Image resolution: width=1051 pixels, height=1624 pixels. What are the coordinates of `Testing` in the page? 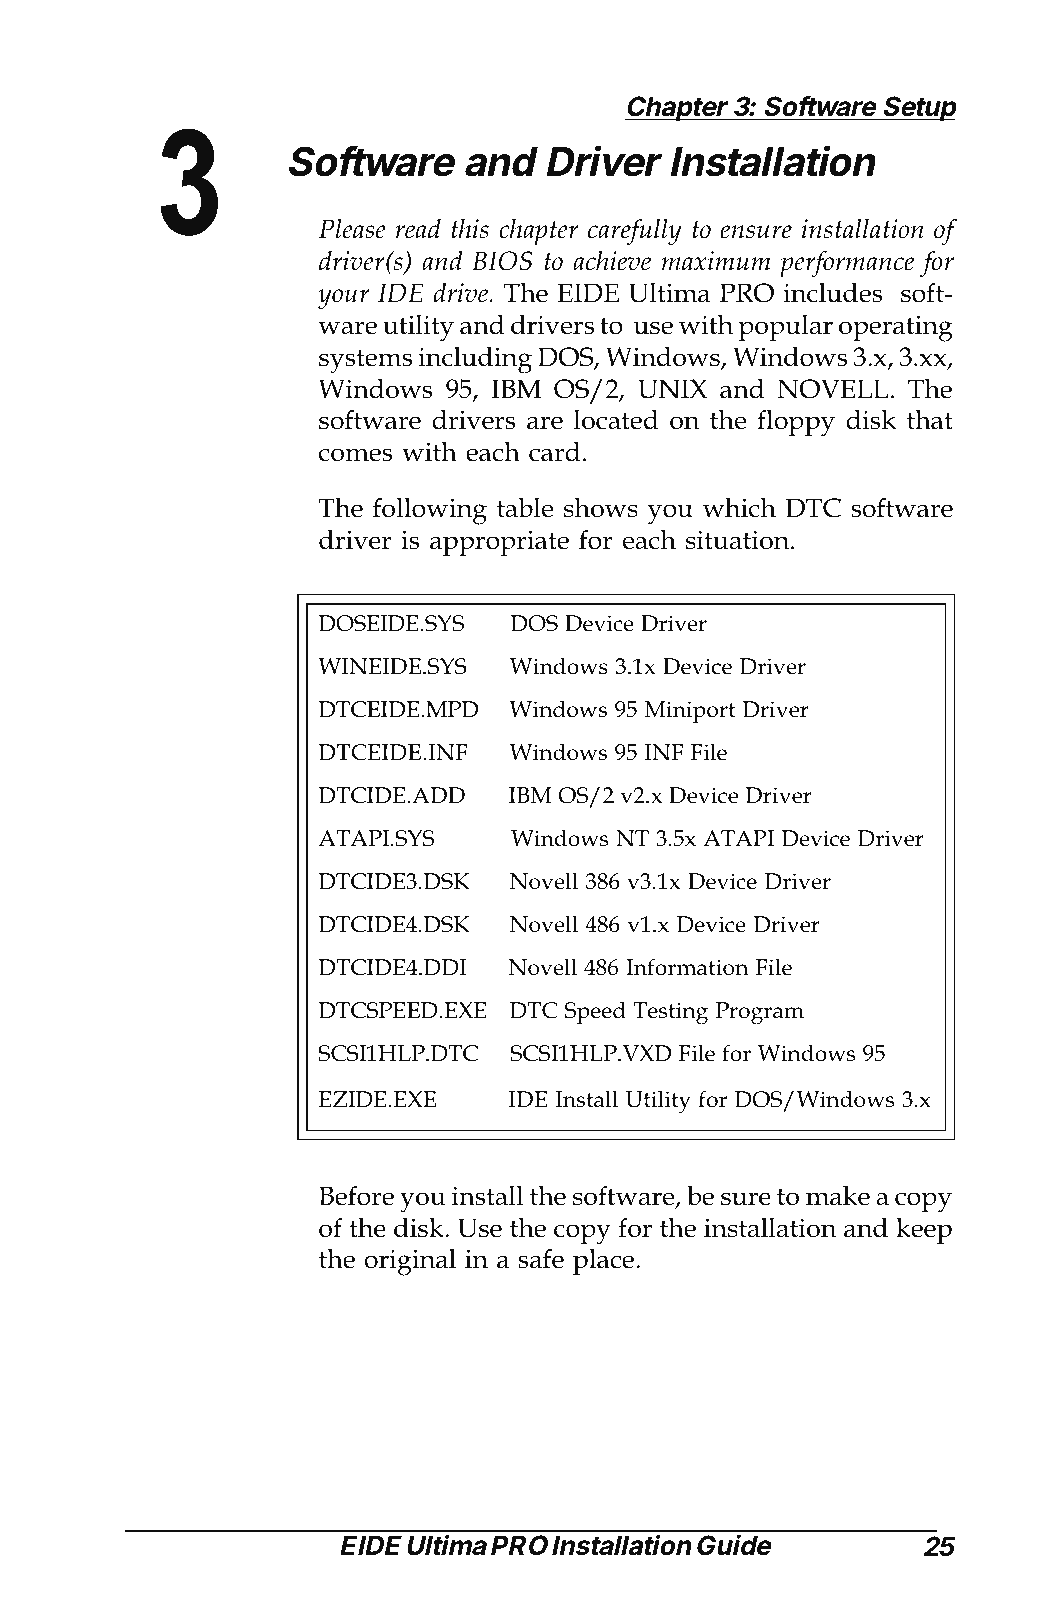 It's located at (670, 1013).
